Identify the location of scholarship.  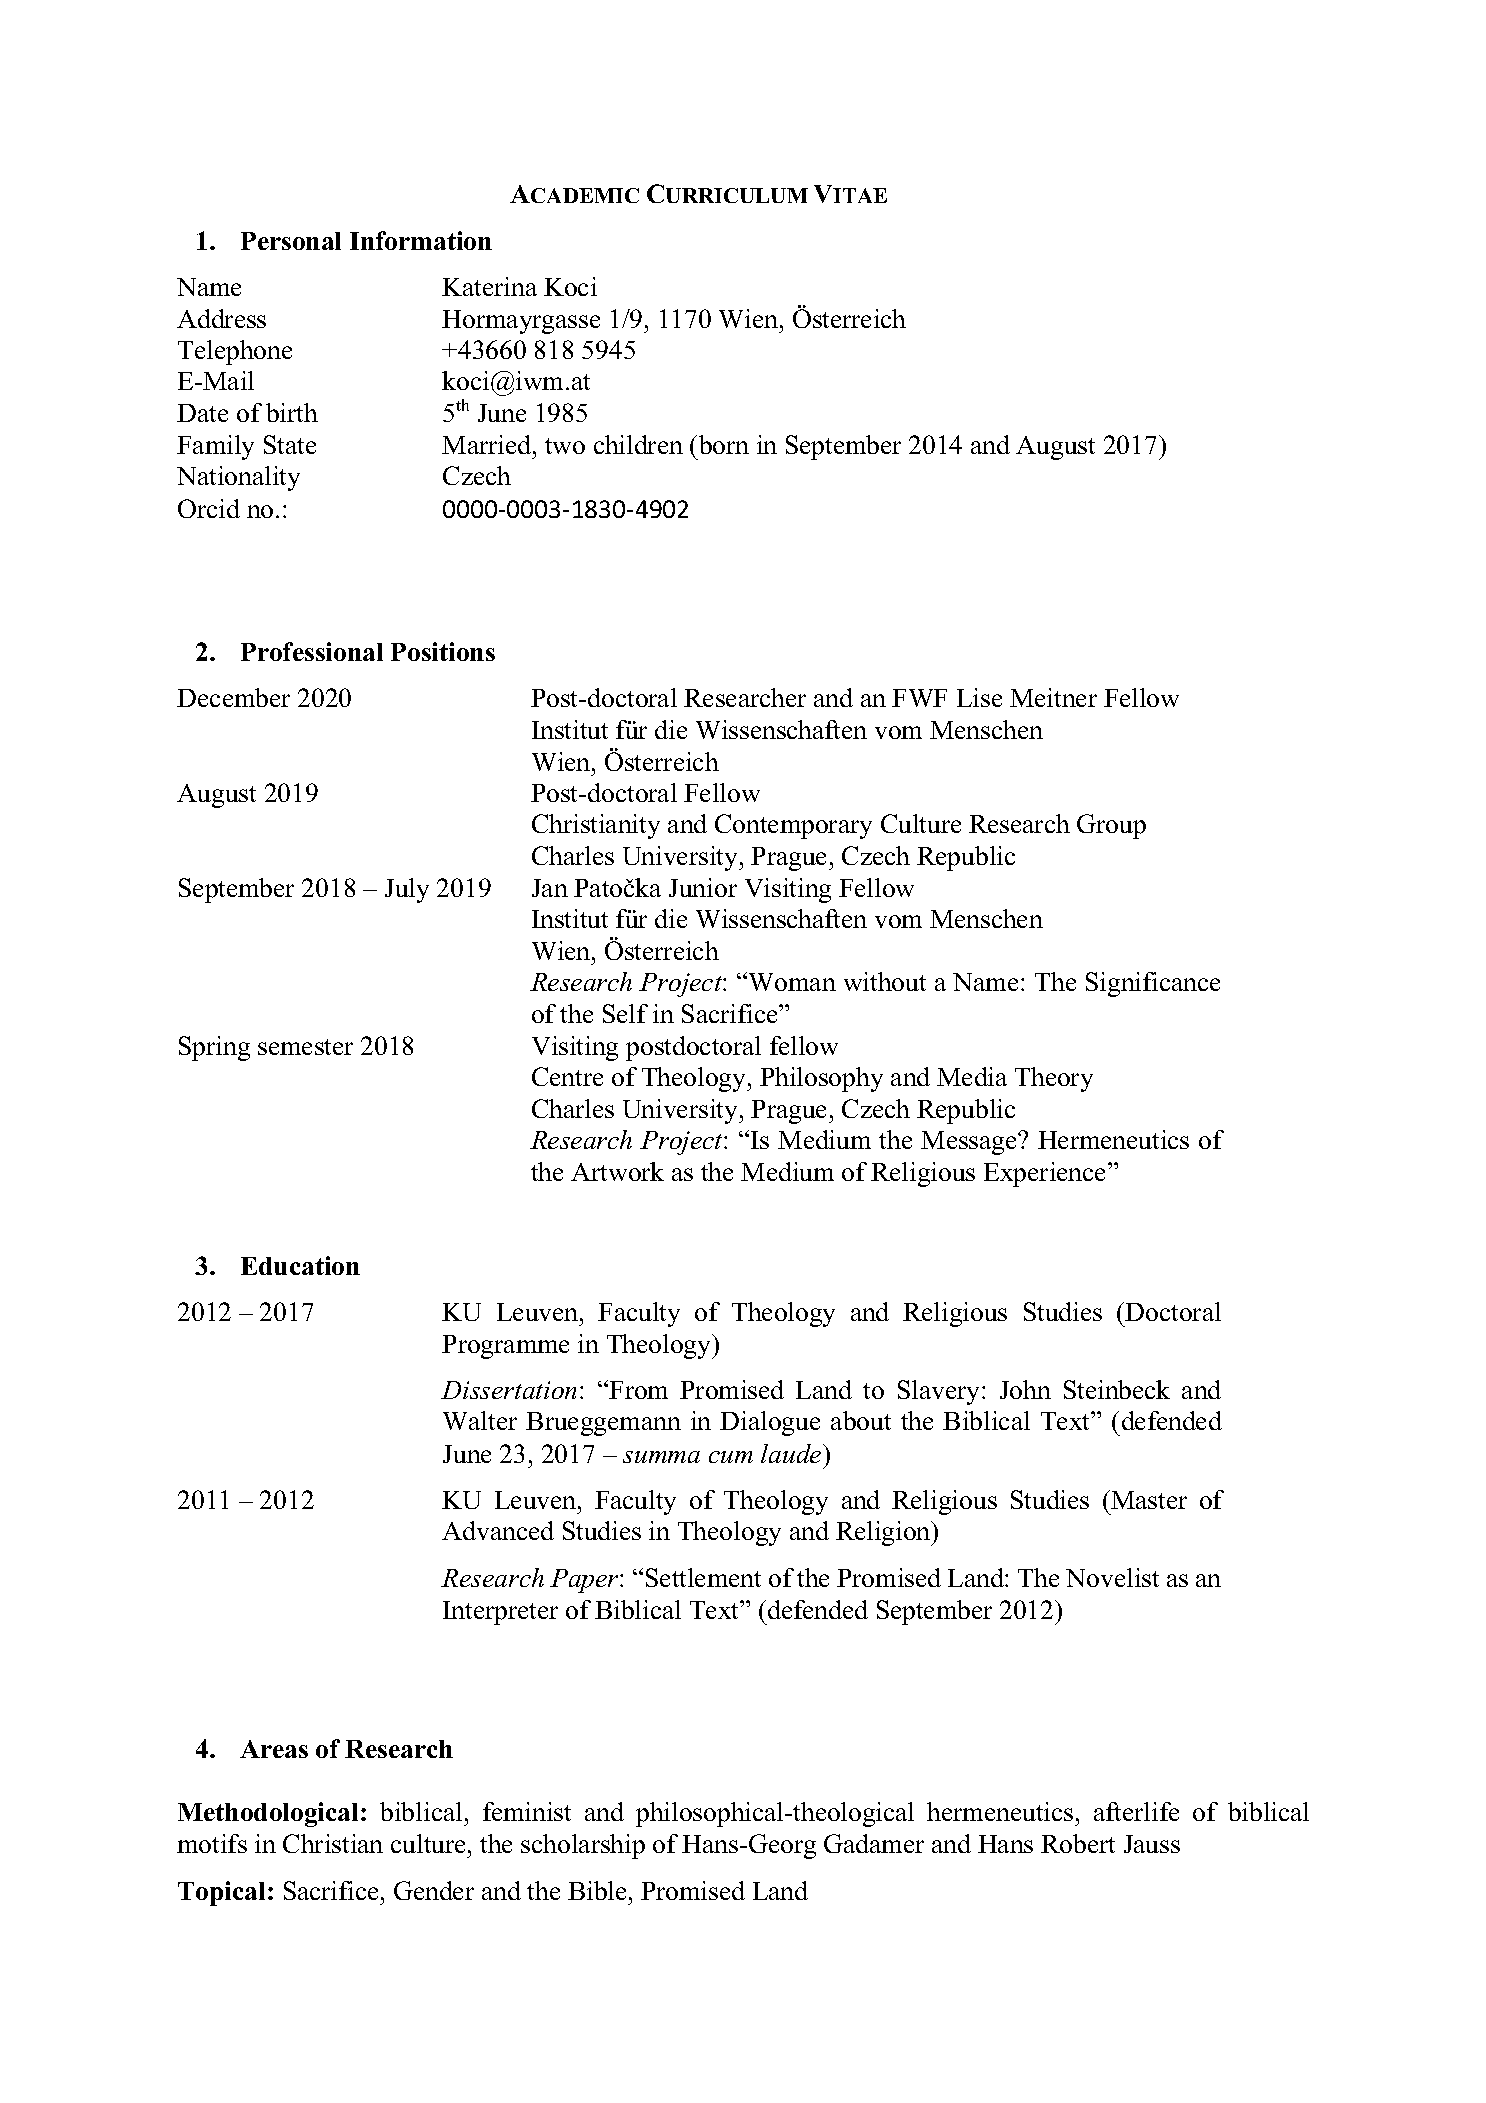
(583, 1846).
